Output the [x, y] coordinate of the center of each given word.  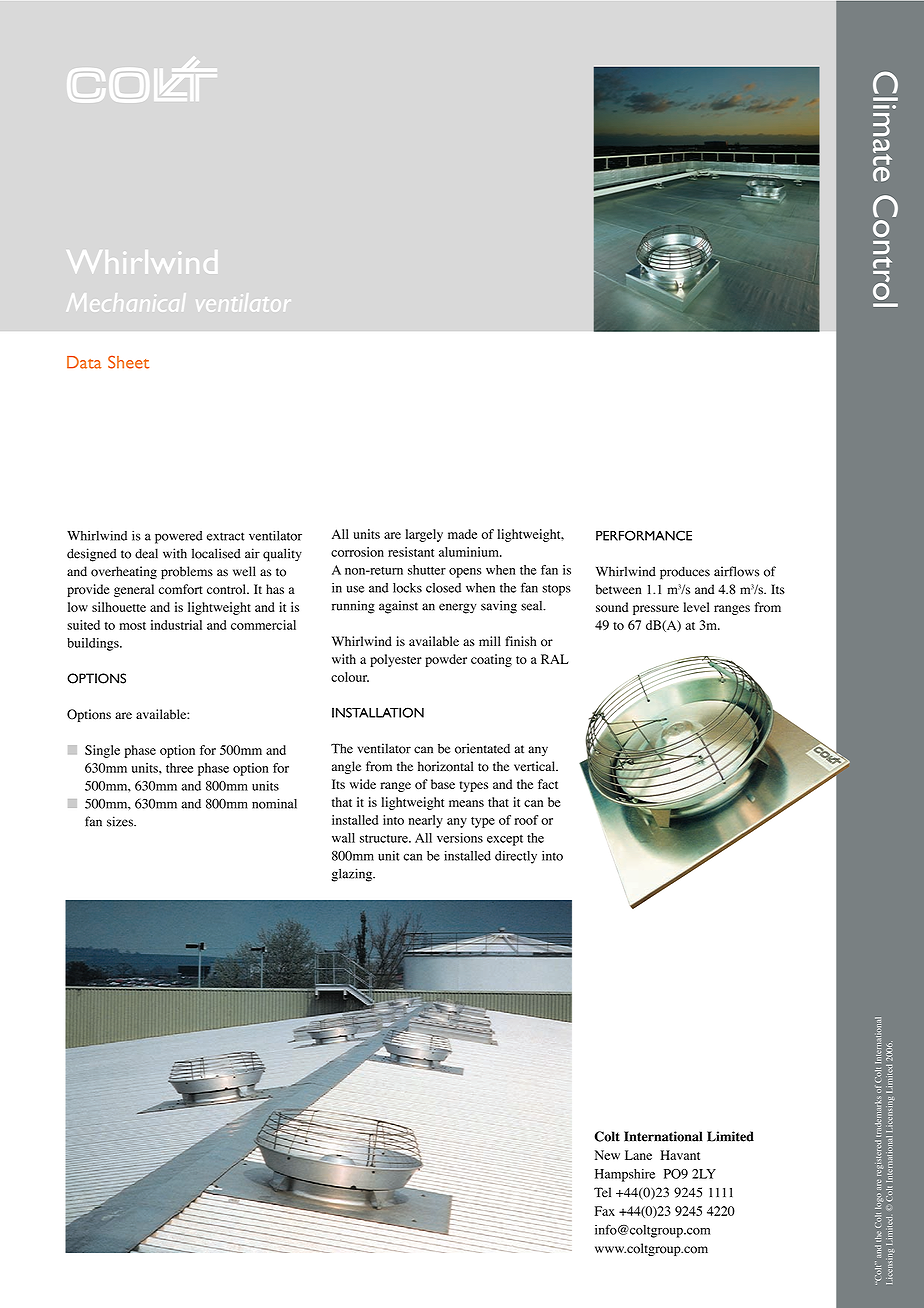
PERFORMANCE [644, 535]
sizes [121, 821]
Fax [605, 1211]
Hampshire [625, 1175]
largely [424, 535]
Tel [602, 1192]
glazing [353, 875]
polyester [396, 660]
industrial [176, 625]
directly [516, 857]
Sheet [128, 362]
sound [612, 607]
